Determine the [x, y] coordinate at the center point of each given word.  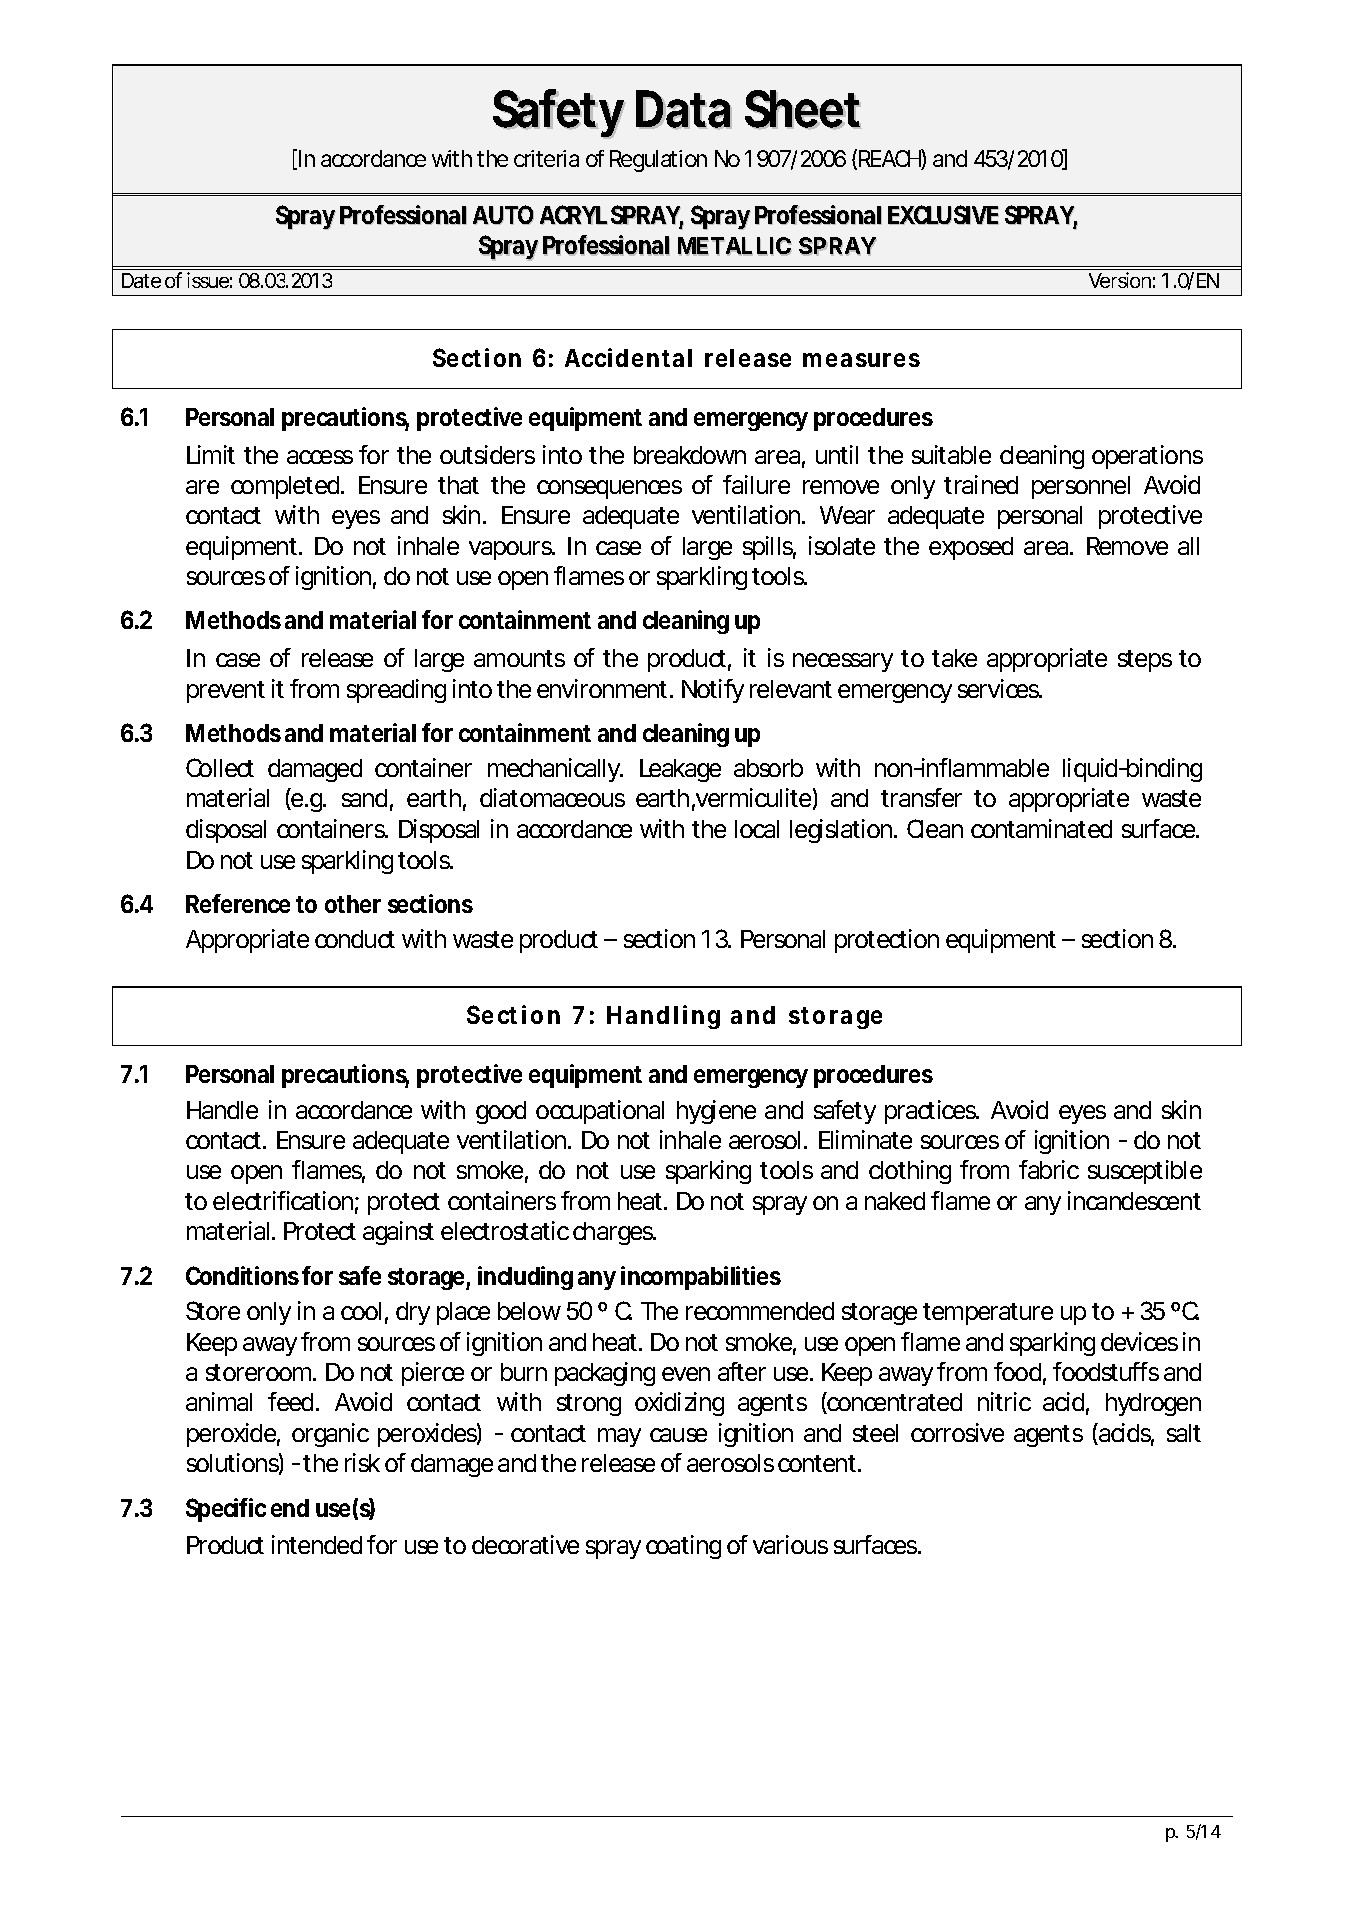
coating [683, 1547]
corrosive [957, 1432]
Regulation [658, 161]
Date [141, 280]
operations [1147, 457]
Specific [226, 1510]
